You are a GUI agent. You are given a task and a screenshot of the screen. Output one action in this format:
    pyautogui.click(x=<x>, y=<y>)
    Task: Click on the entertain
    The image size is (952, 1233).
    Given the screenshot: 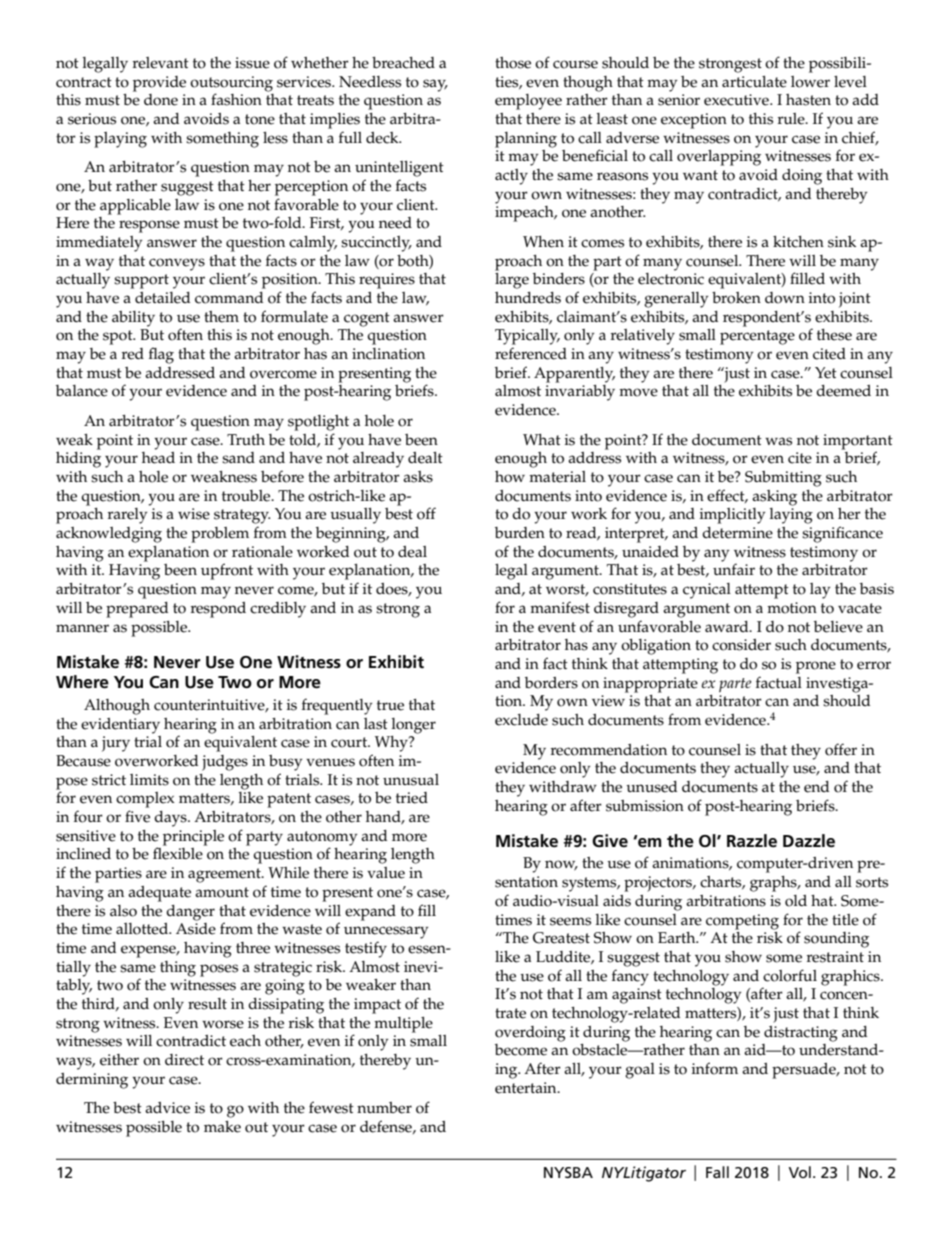 What is the action you would take?
    pyautogui.click(x=527, y=1088)
